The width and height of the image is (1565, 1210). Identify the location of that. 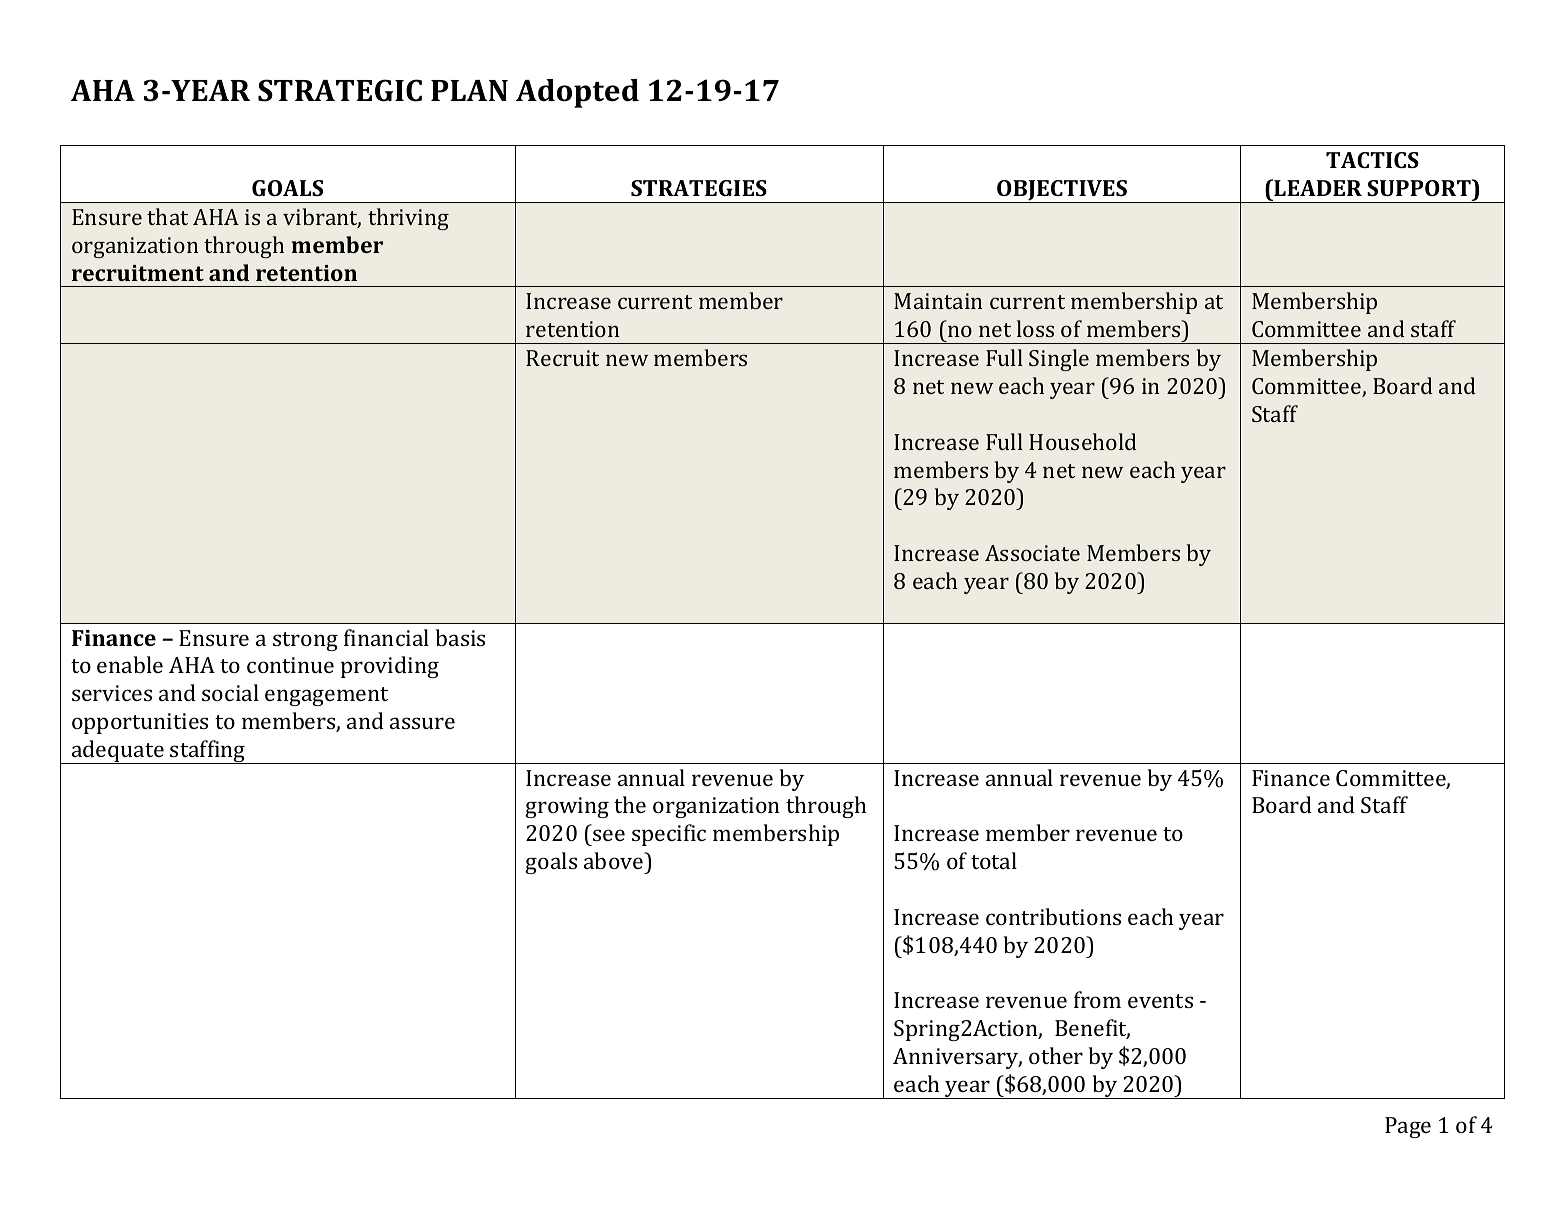
(167, 216).
